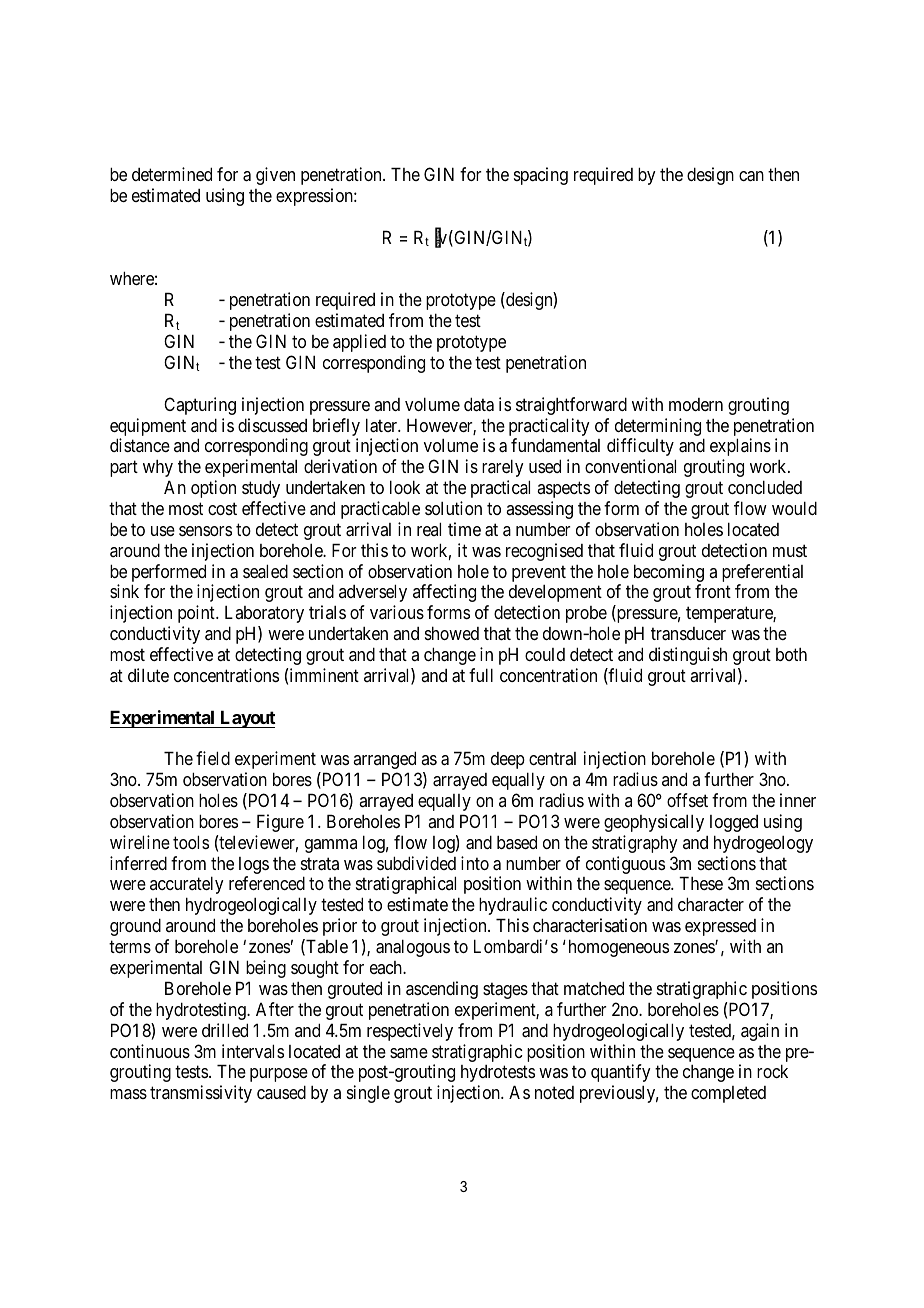  What do you see at coordinates (734, 823) in the document?
I see `logged` at bounding box center [734, 823].
